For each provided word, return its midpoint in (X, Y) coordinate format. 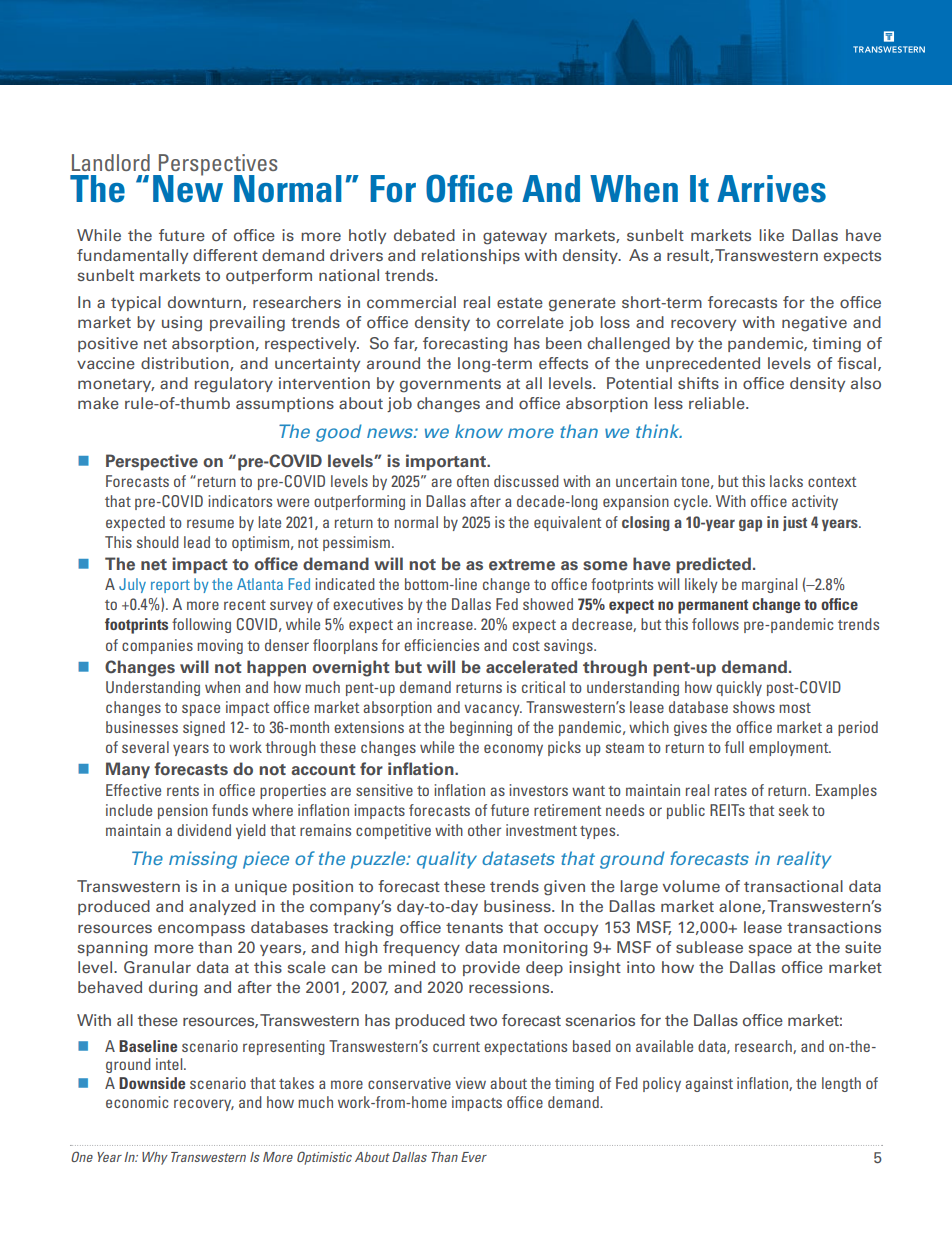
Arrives (771, 189)
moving (220, 646)
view (470, 1083)
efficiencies (441, 645)
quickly (739, 688)
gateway (515, 238)
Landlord (111, 162)
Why (155, 1158)
